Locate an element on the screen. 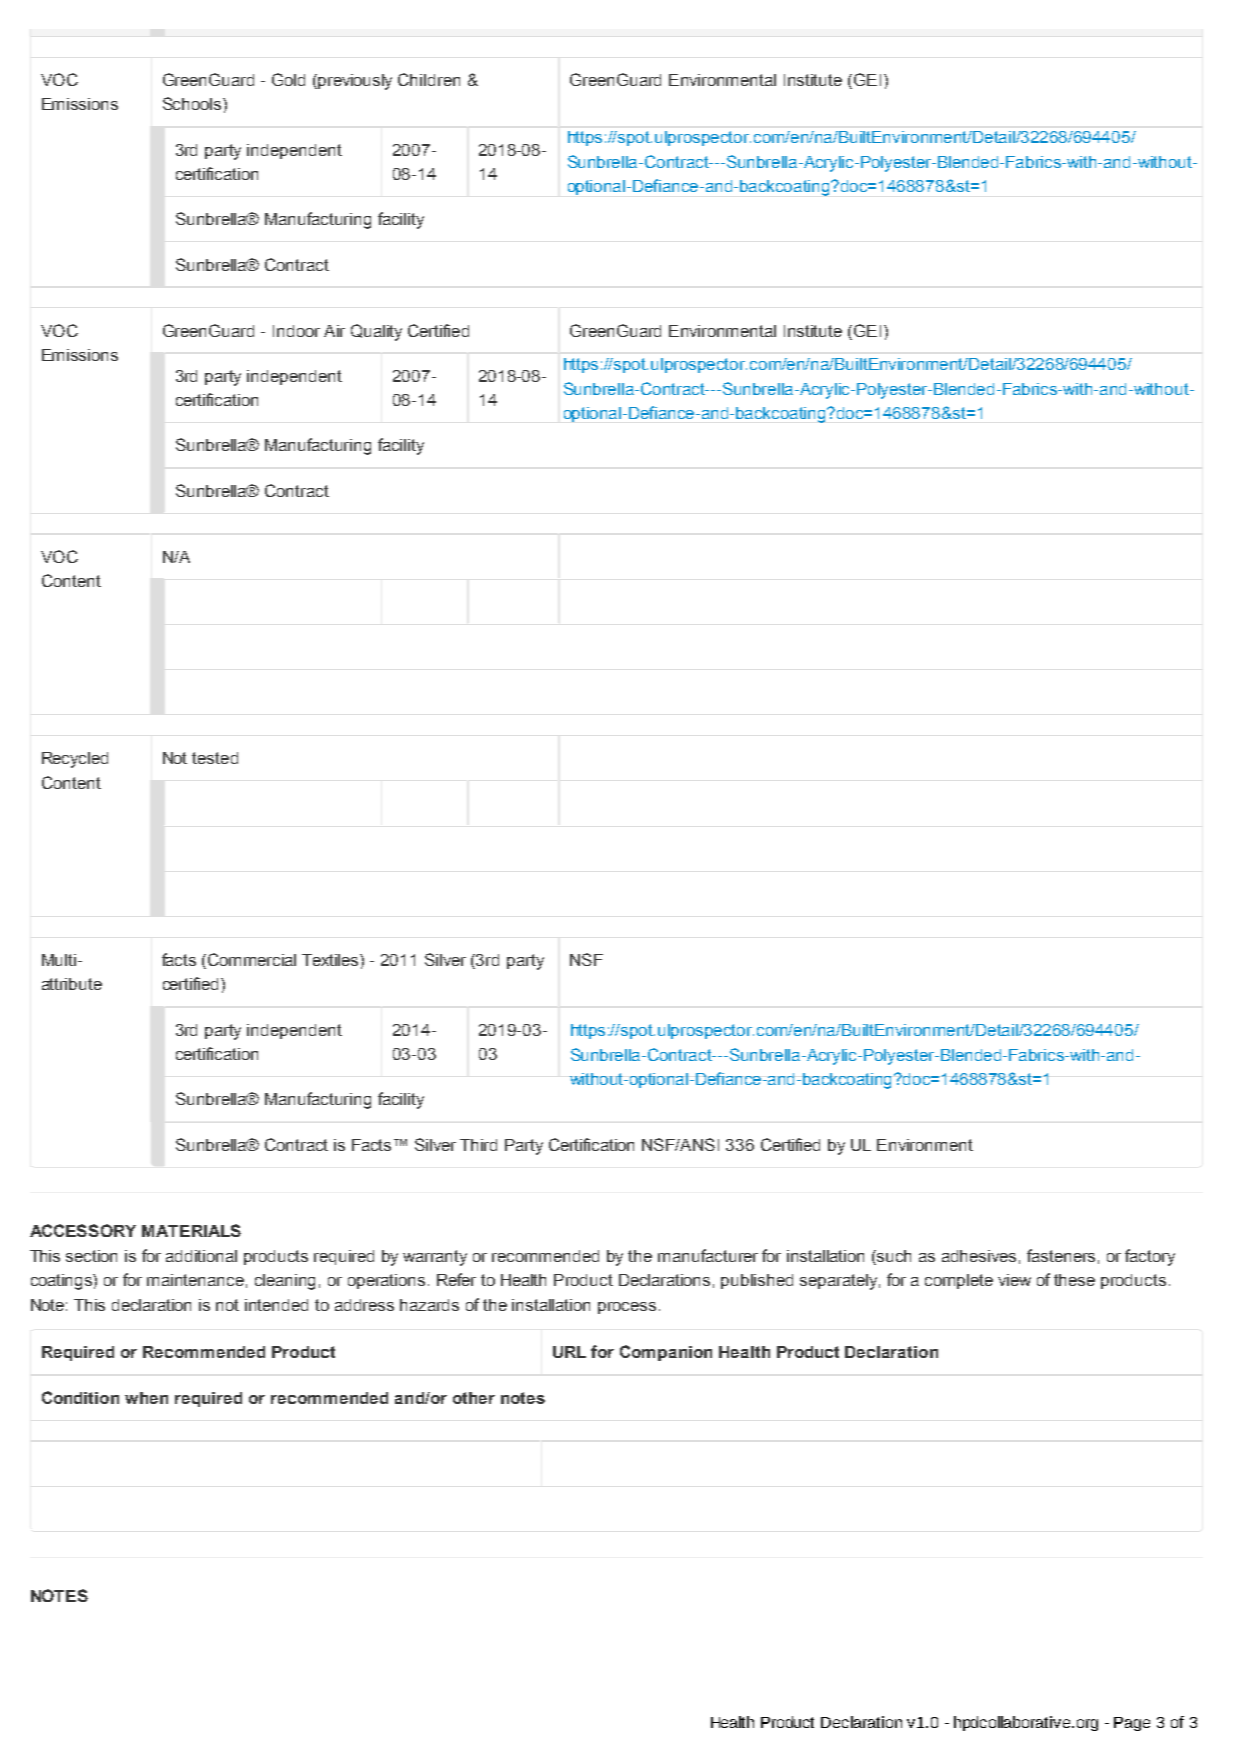 Image resolution: width=1233 pixels, height=1738 pixels. Third is located at coordinates (478, 1145).
